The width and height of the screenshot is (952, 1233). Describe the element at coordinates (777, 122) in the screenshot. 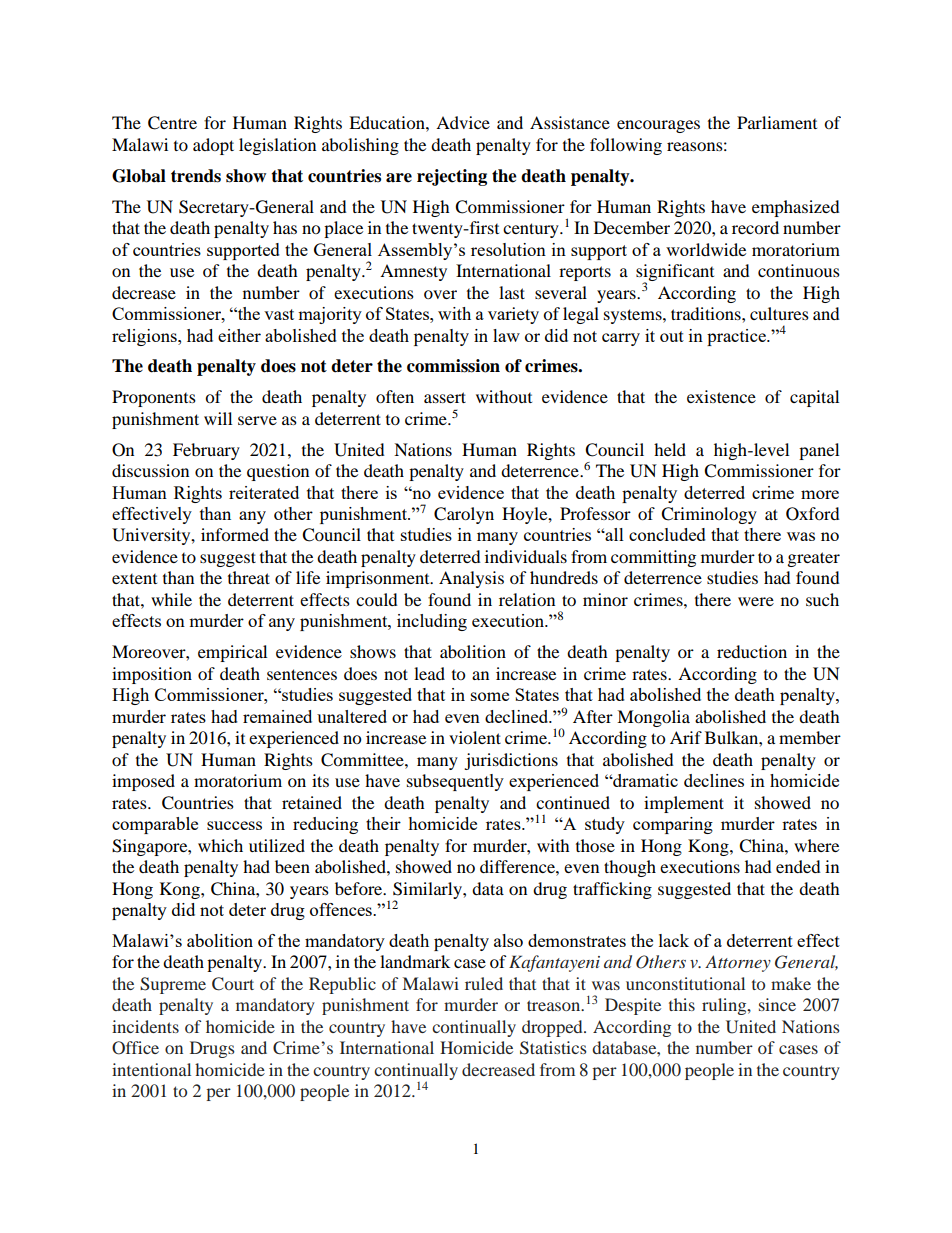

I see `Parliament` at that location.
